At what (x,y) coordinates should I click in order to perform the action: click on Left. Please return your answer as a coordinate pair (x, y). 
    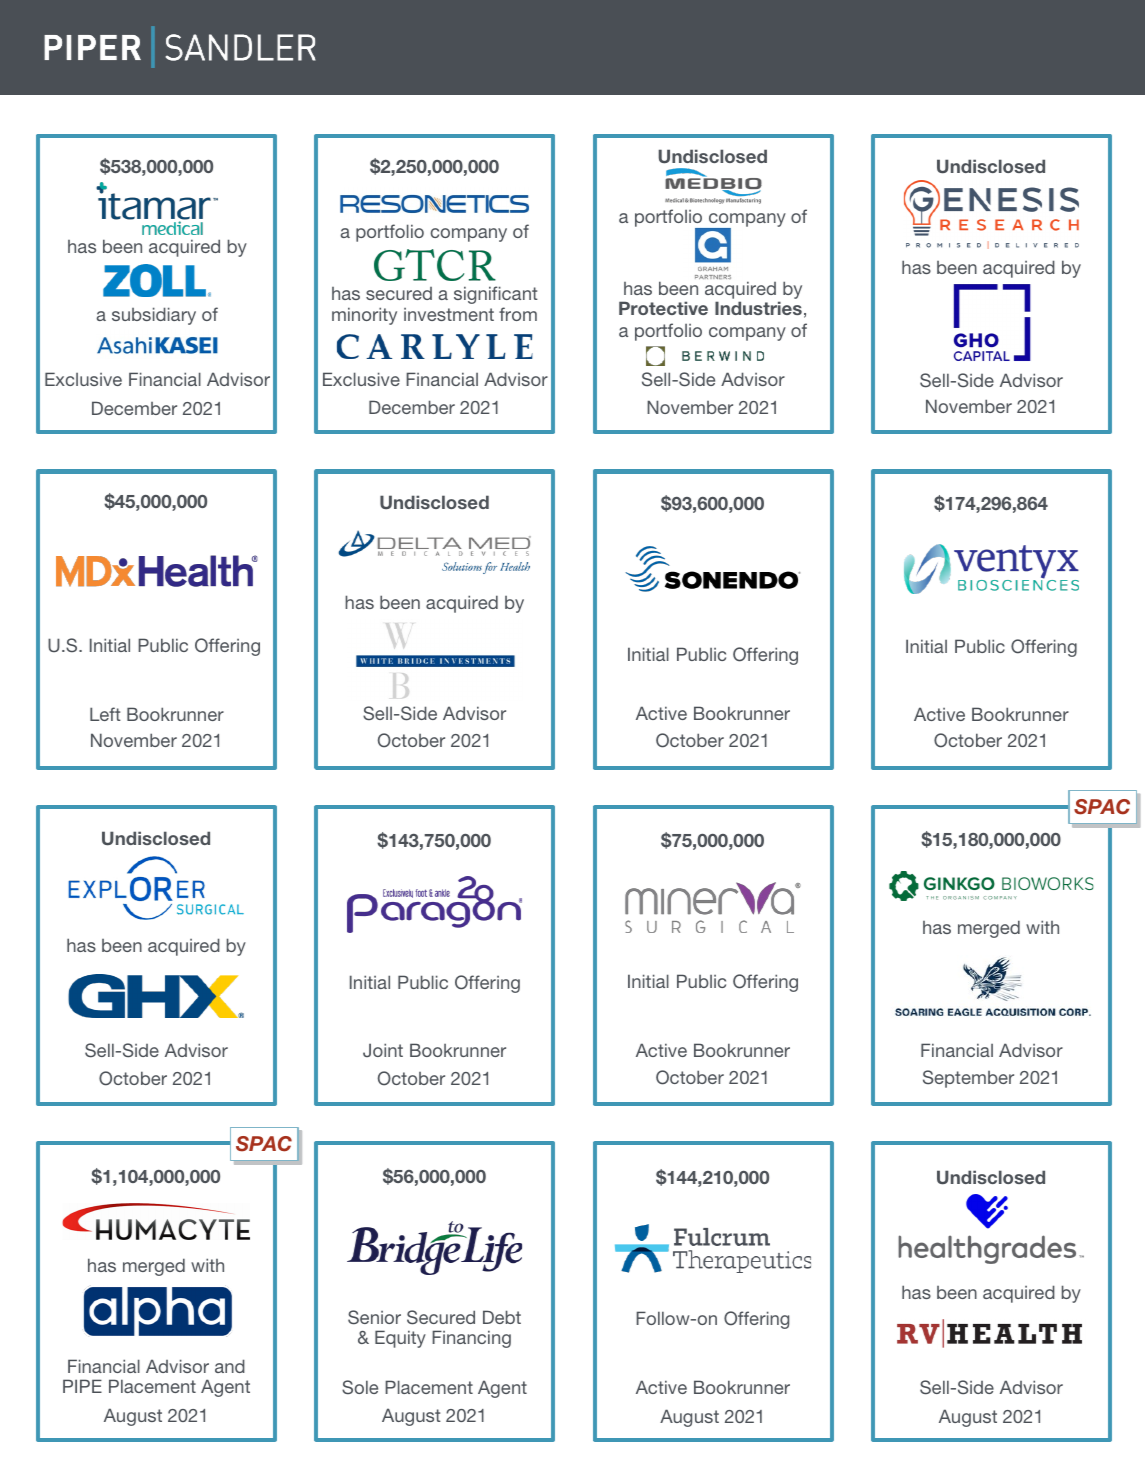
    Looking at the image, I should click on (105, 714).
